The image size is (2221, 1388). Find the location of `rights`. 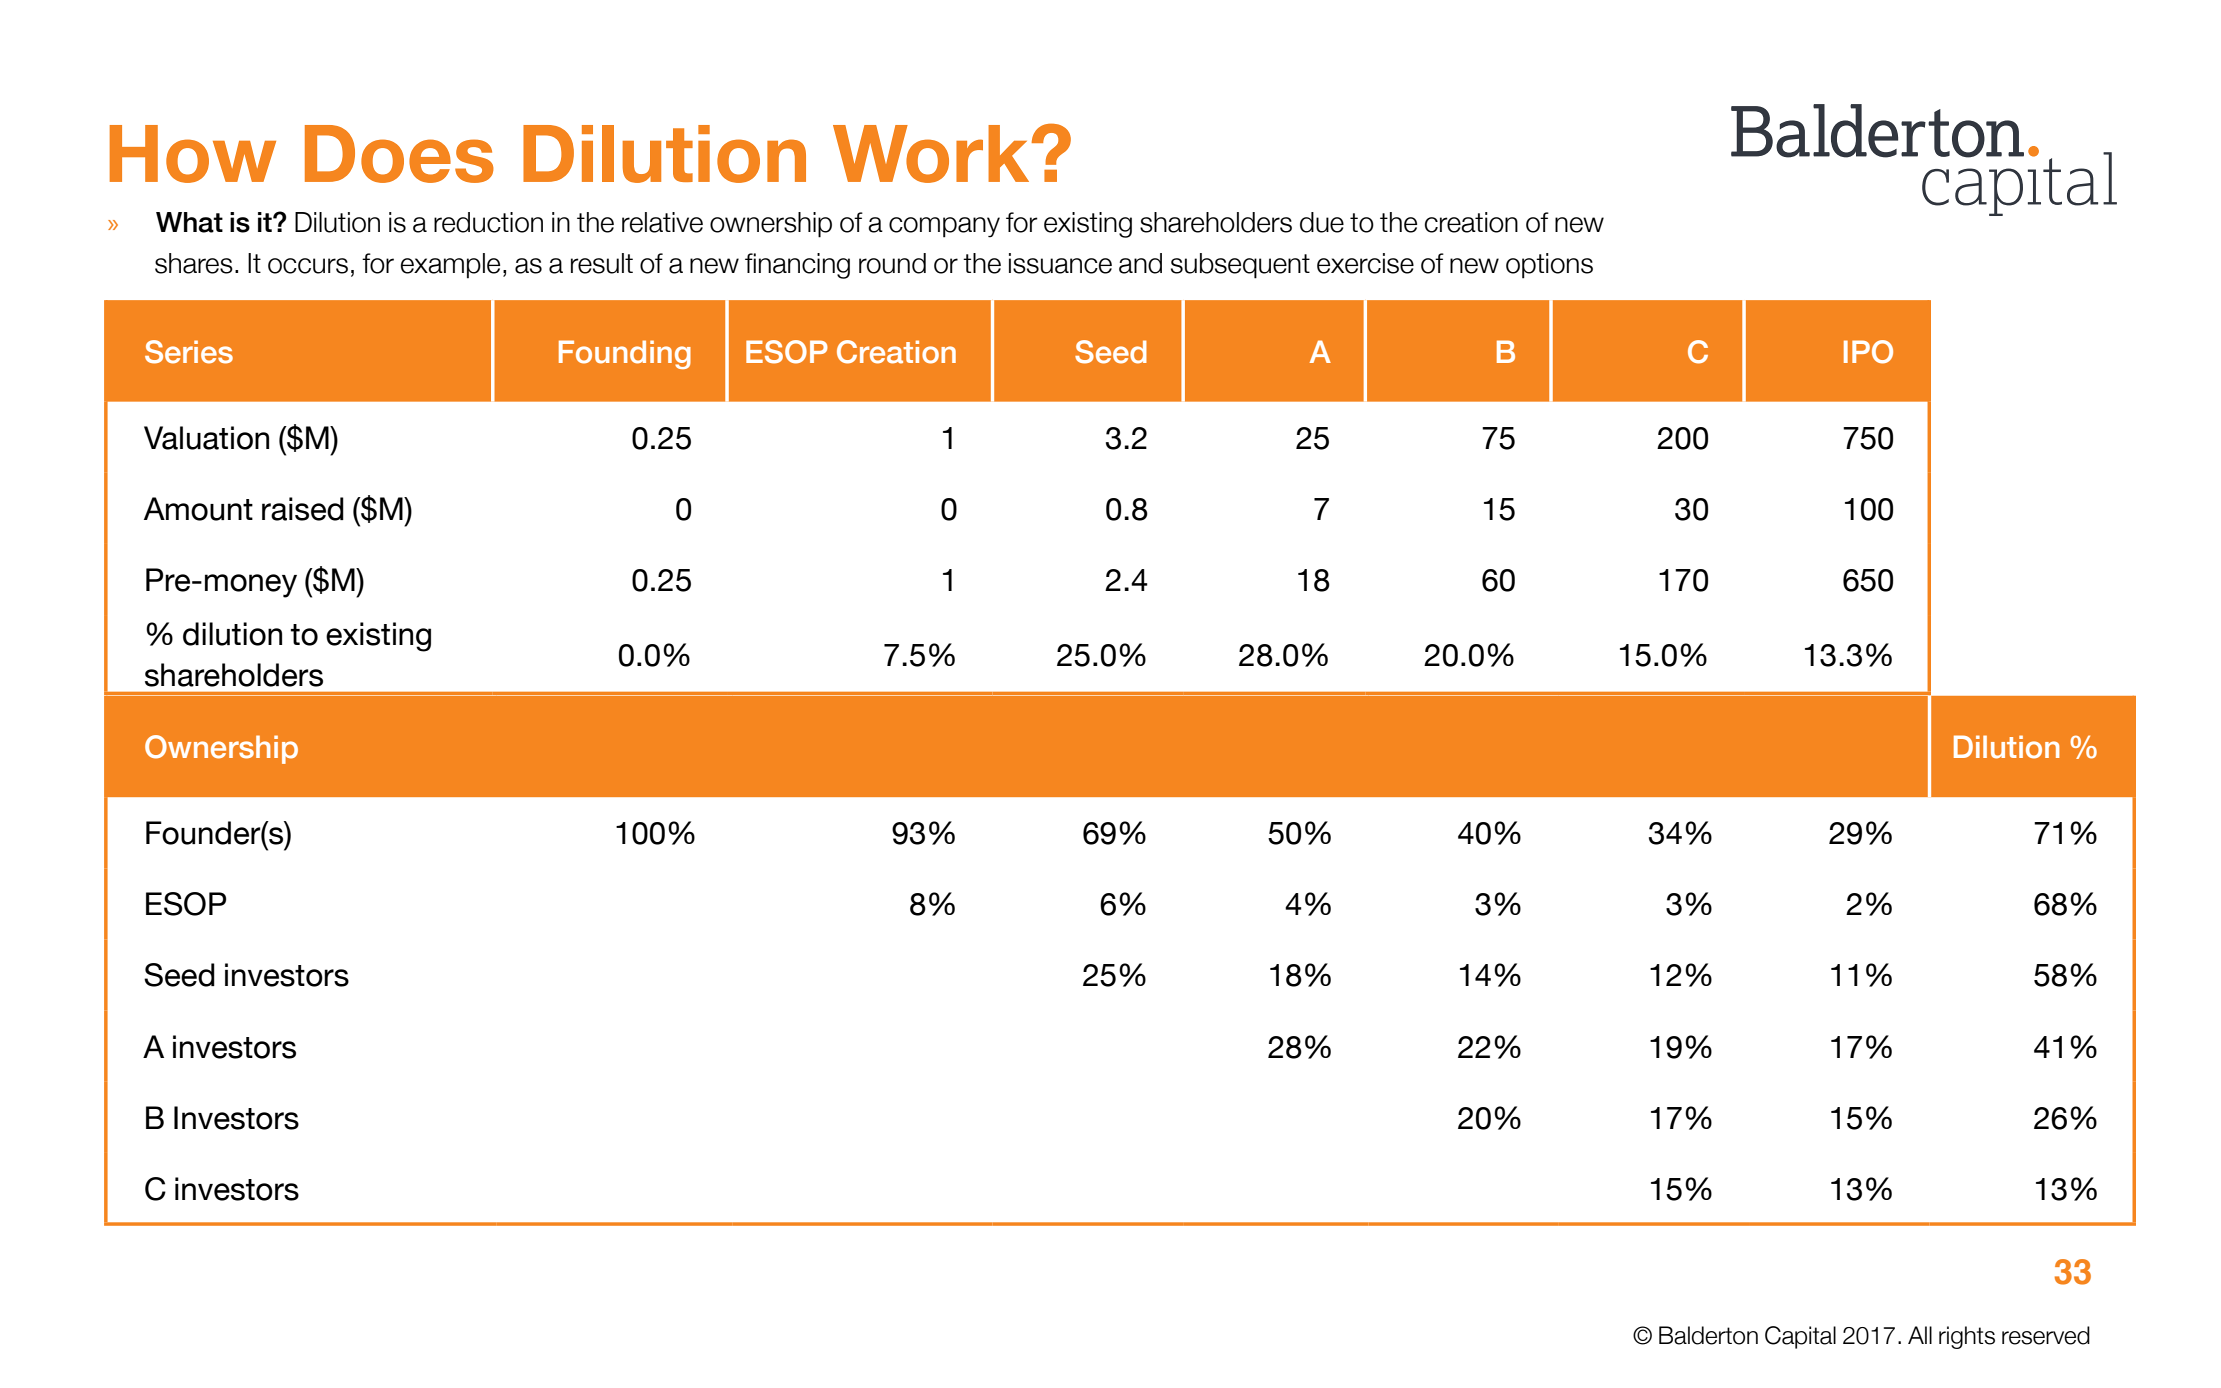

rights is located at coordinates (1967, 1337).
